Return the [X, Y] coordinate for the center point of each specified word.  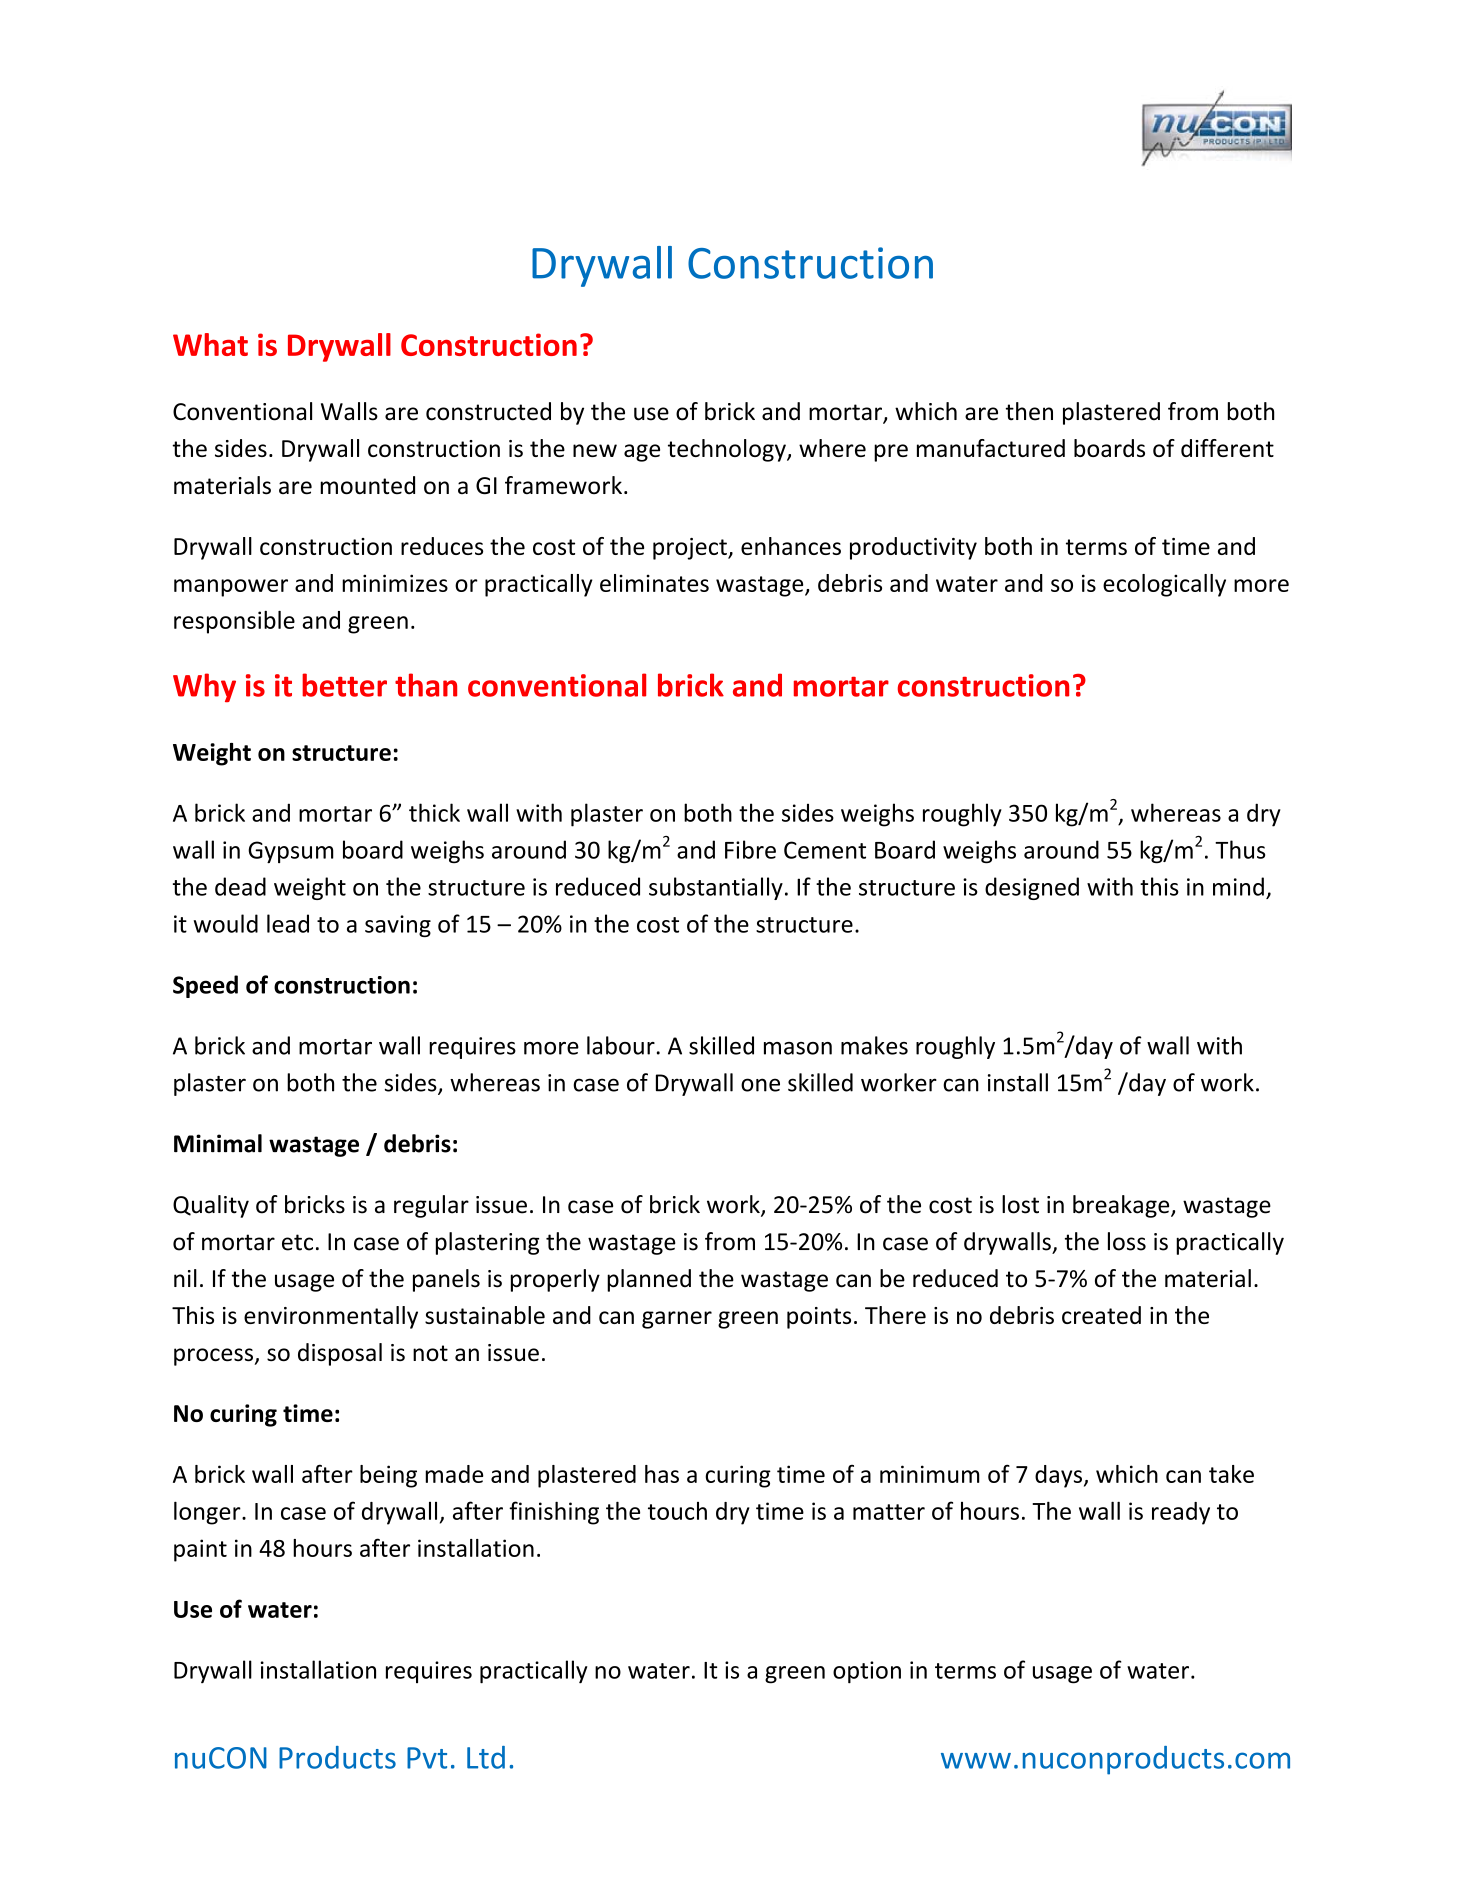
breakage [1122, 1206]
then [1029, 411]
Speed [205, 986]
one [760, 1085]
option [867, 1672]
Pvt [427, 1758]
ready [1181, 1513]
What [210, 344]
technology [728, 450]
